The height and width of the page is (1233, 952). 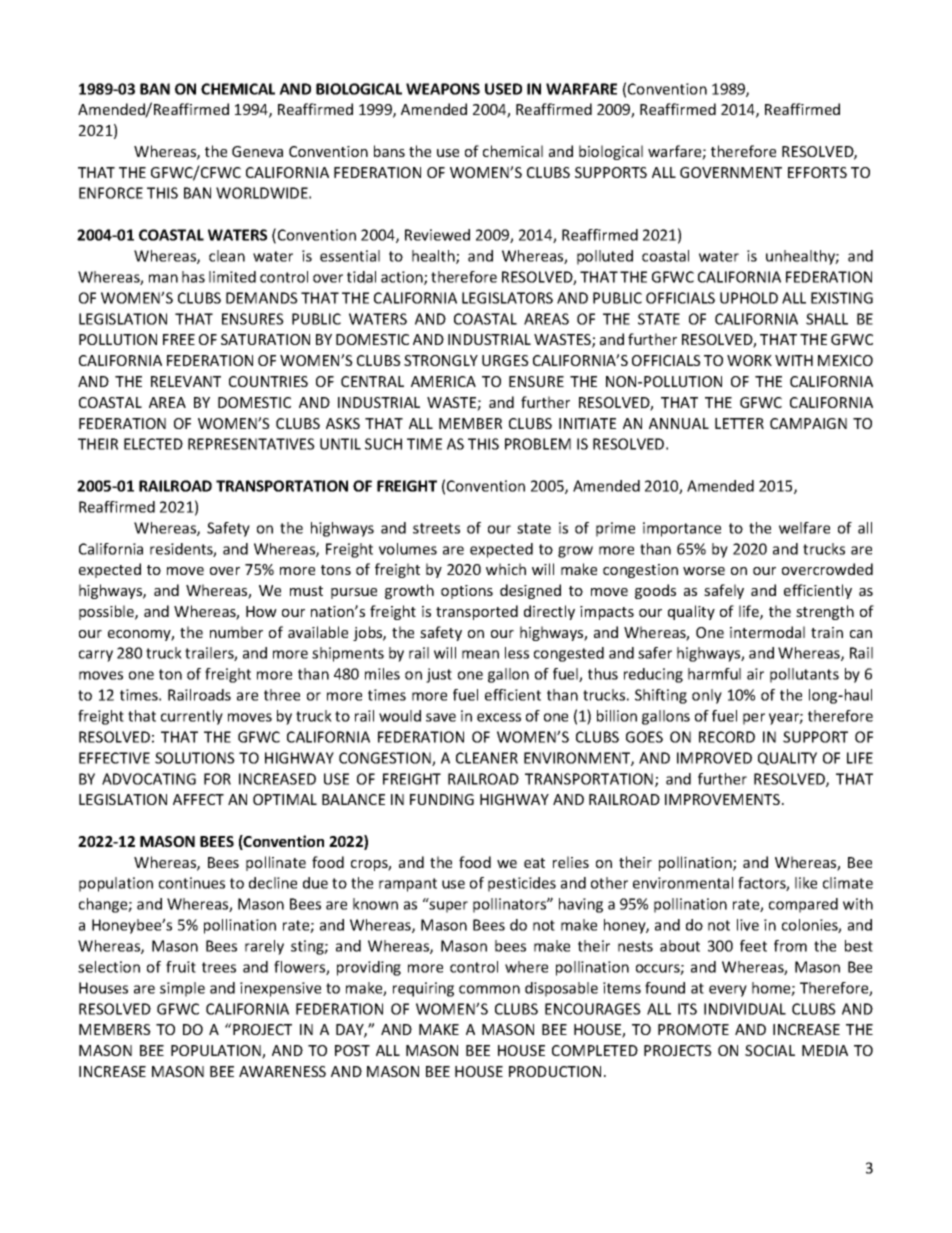 I want to click on simple, so click(x=182, y=989).
